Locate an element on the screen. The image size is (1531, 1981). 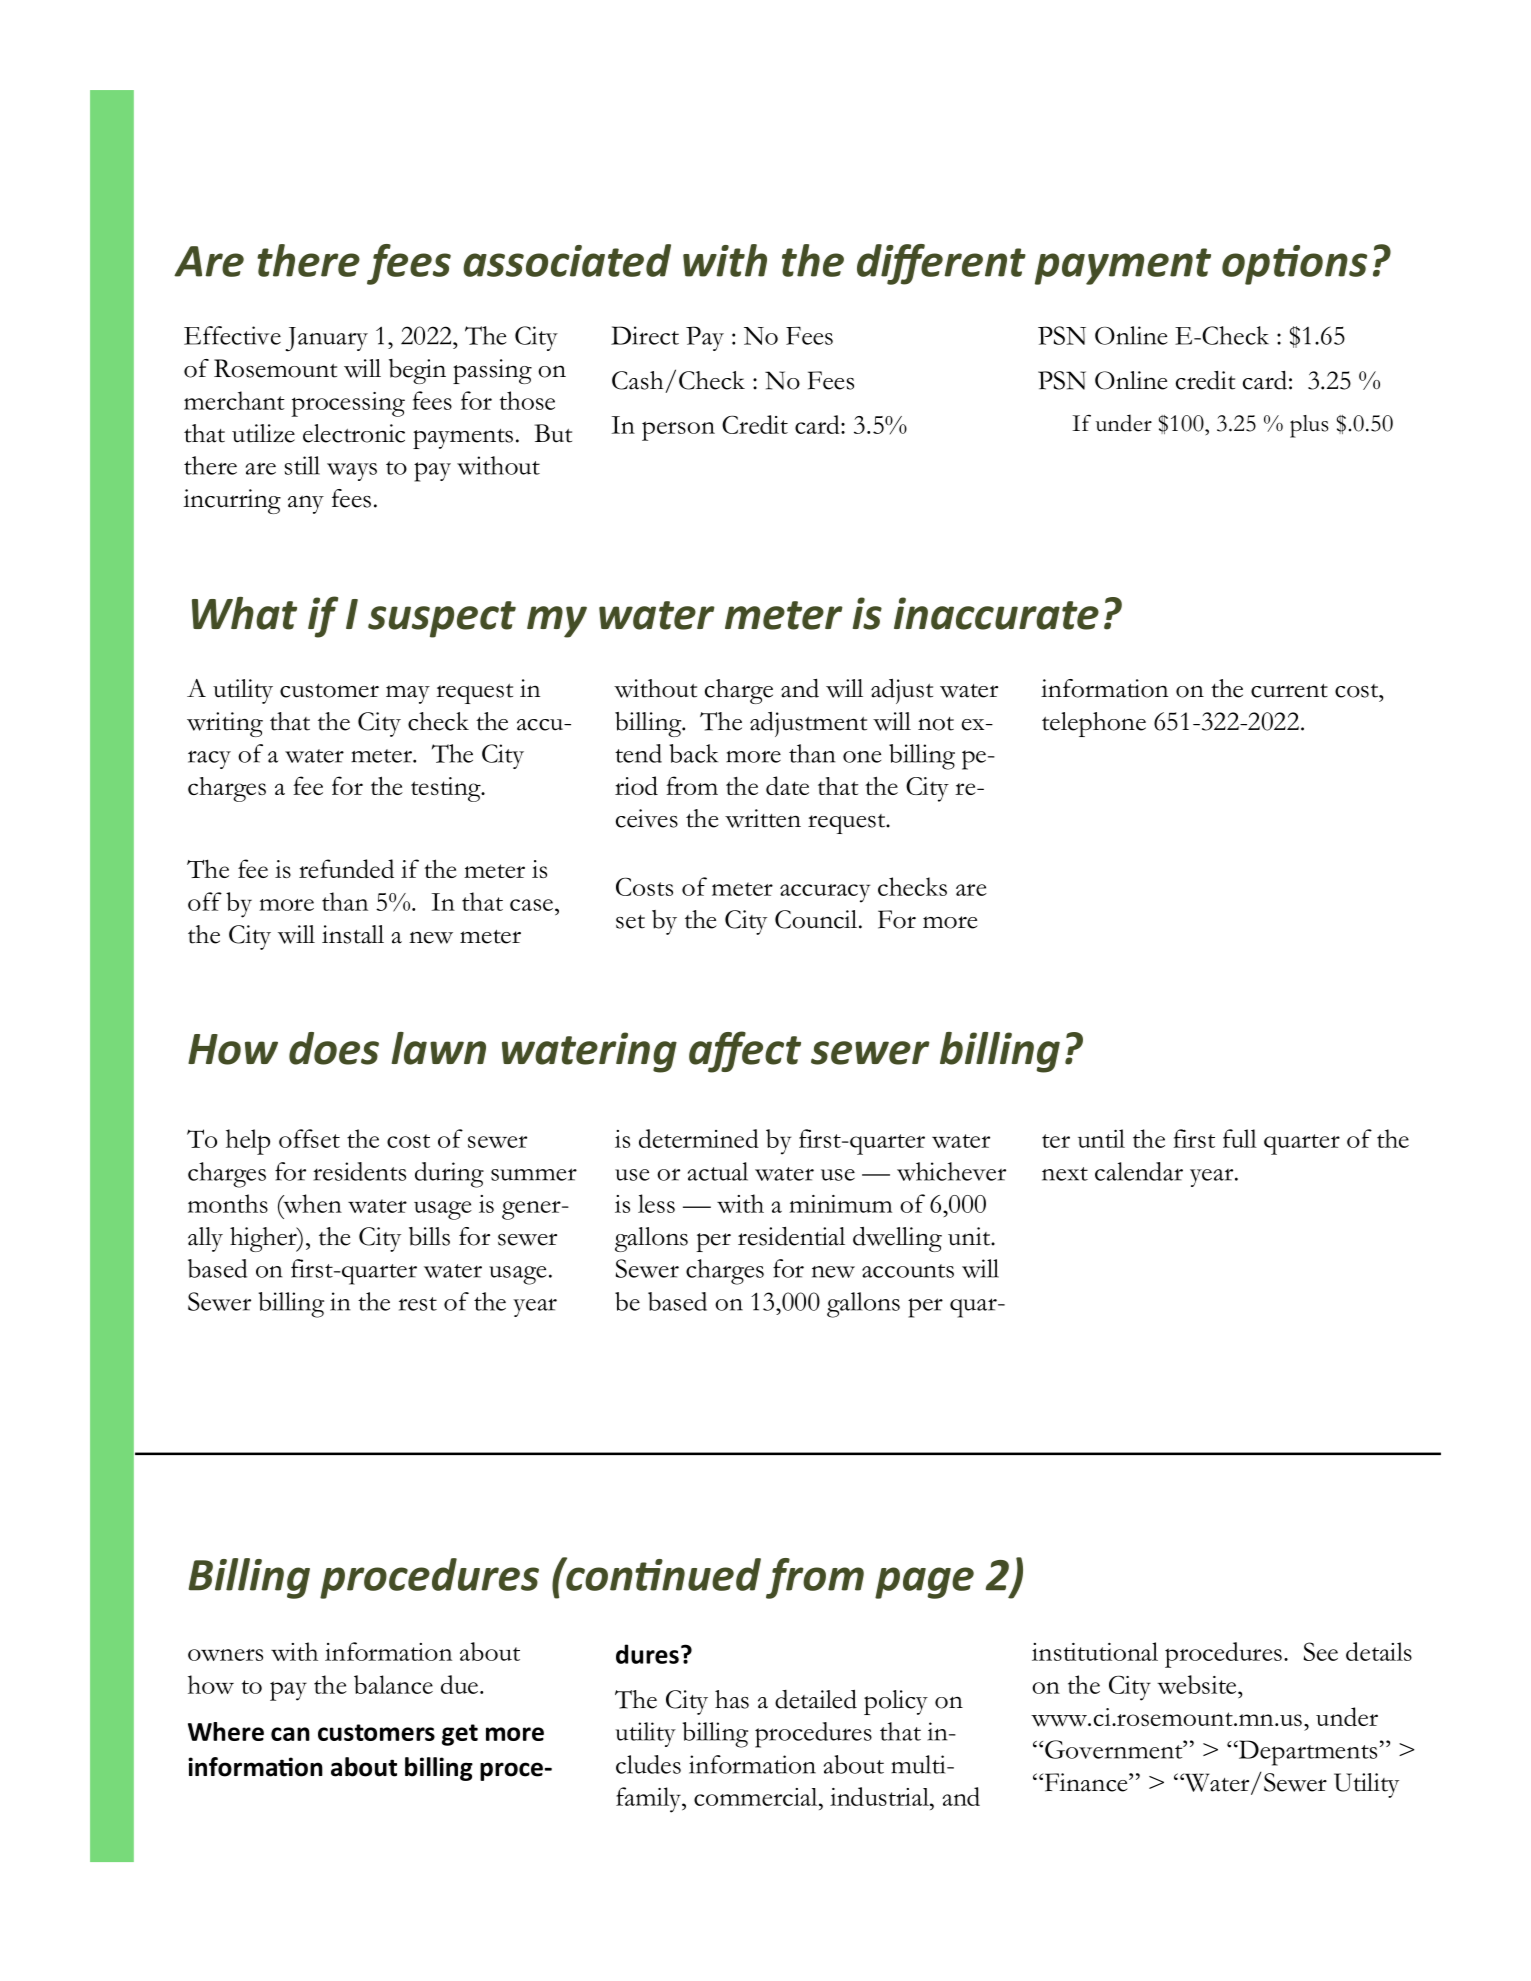
full is located at coordinates (1240, 1138).
